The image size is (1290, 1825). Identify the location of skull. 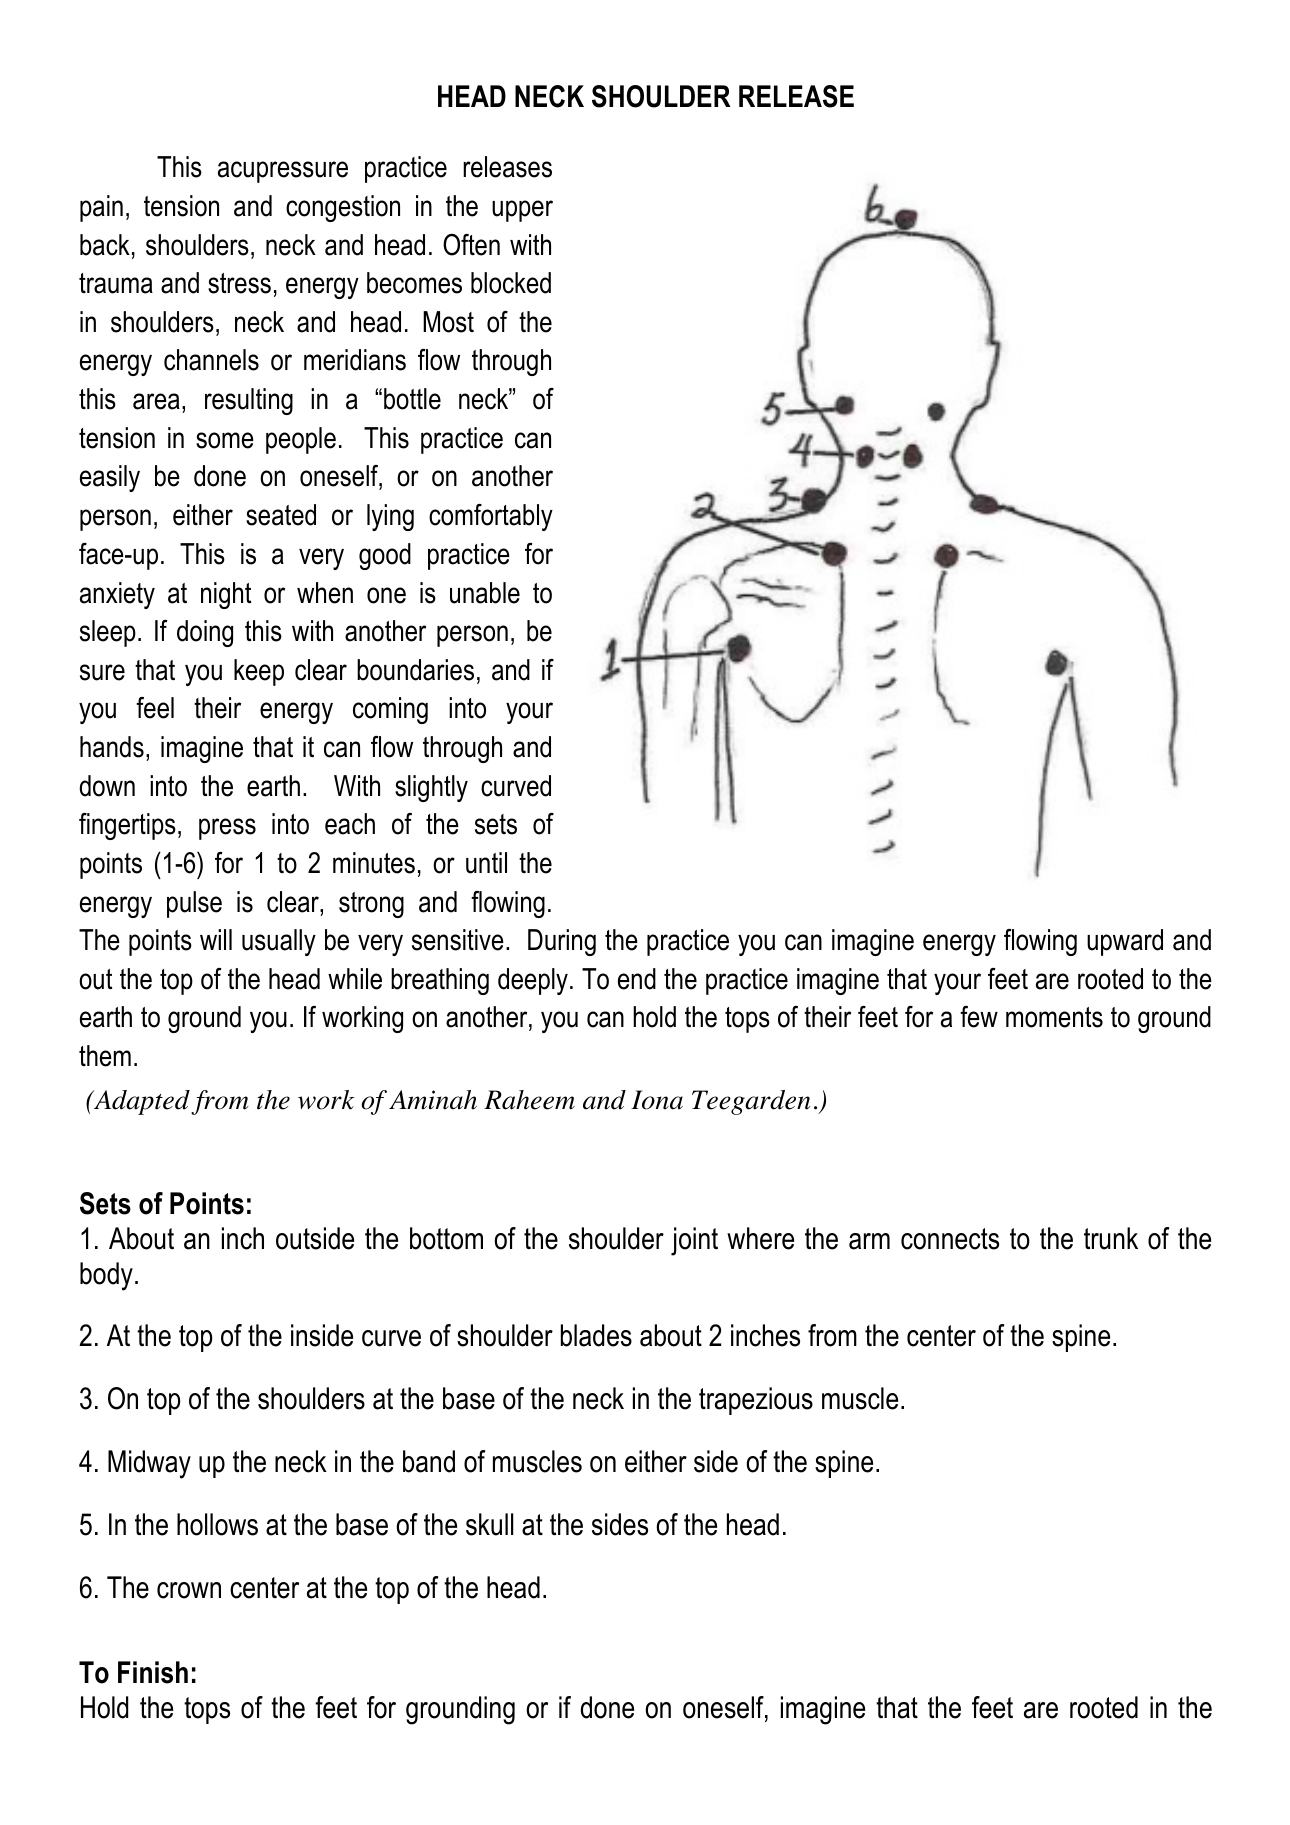
(489, 1524).
